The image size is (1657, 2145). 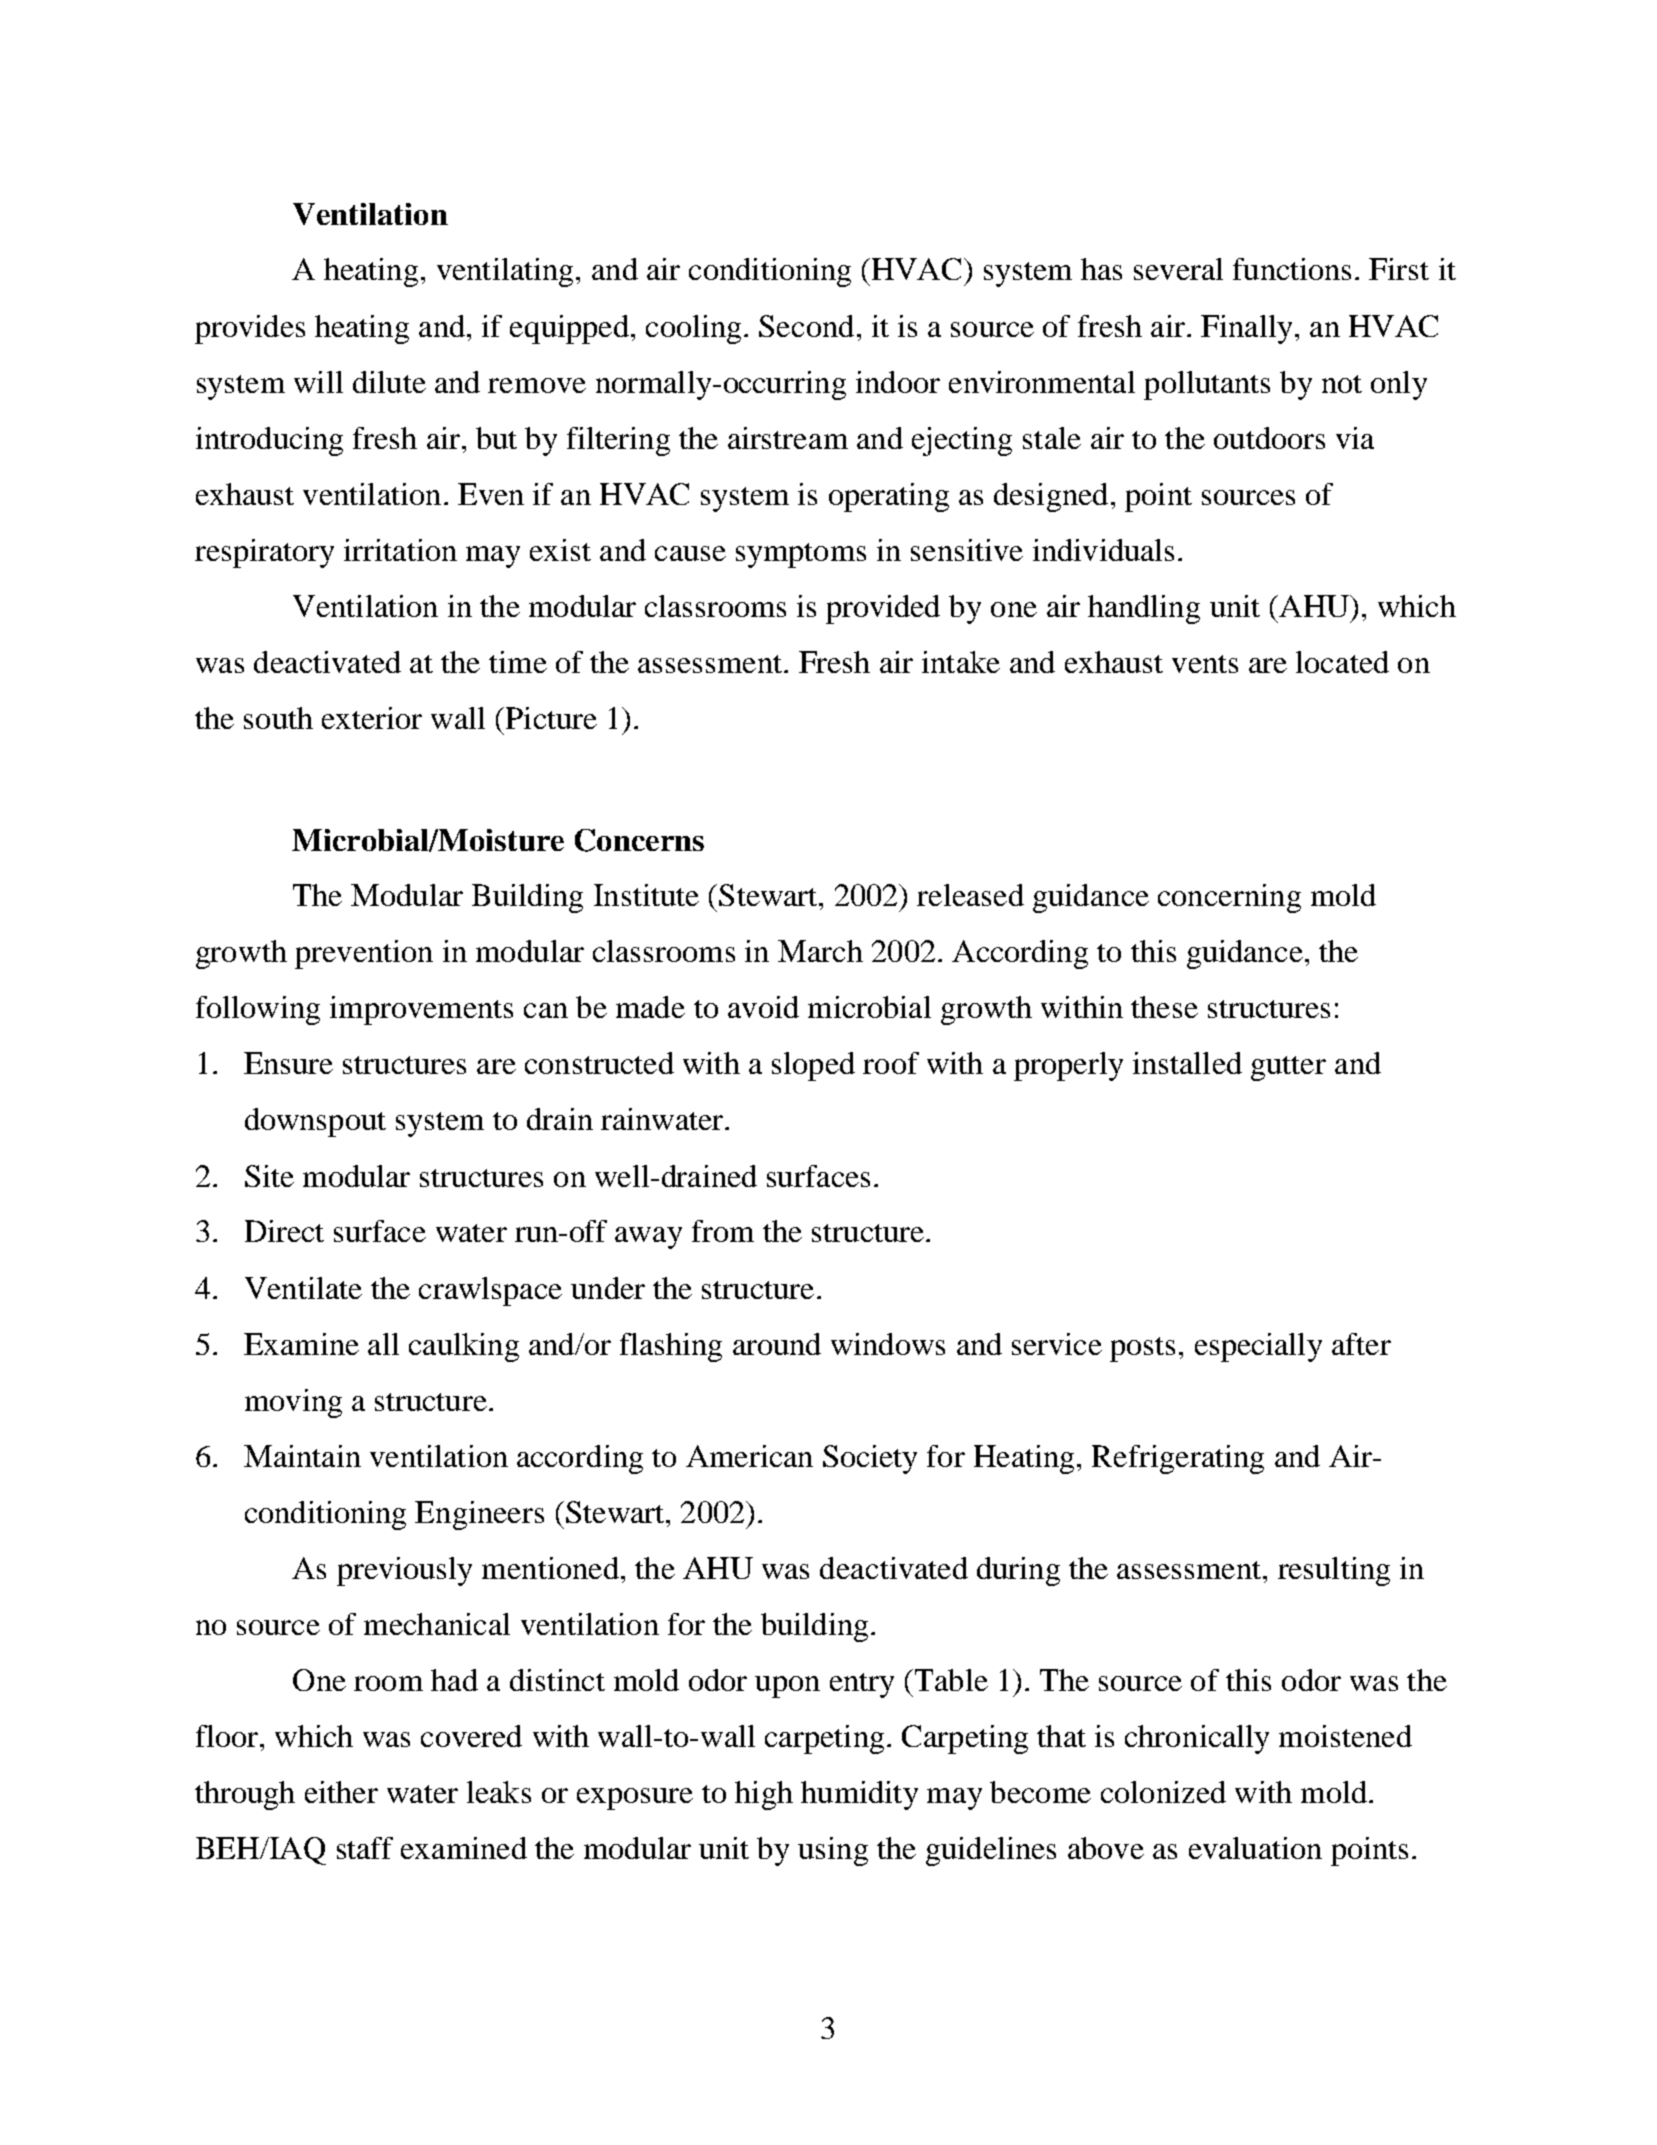 What do you see at coordinates (777, 1344) in the screenshot?
I see `around` at bounding box center [777, 1344].
